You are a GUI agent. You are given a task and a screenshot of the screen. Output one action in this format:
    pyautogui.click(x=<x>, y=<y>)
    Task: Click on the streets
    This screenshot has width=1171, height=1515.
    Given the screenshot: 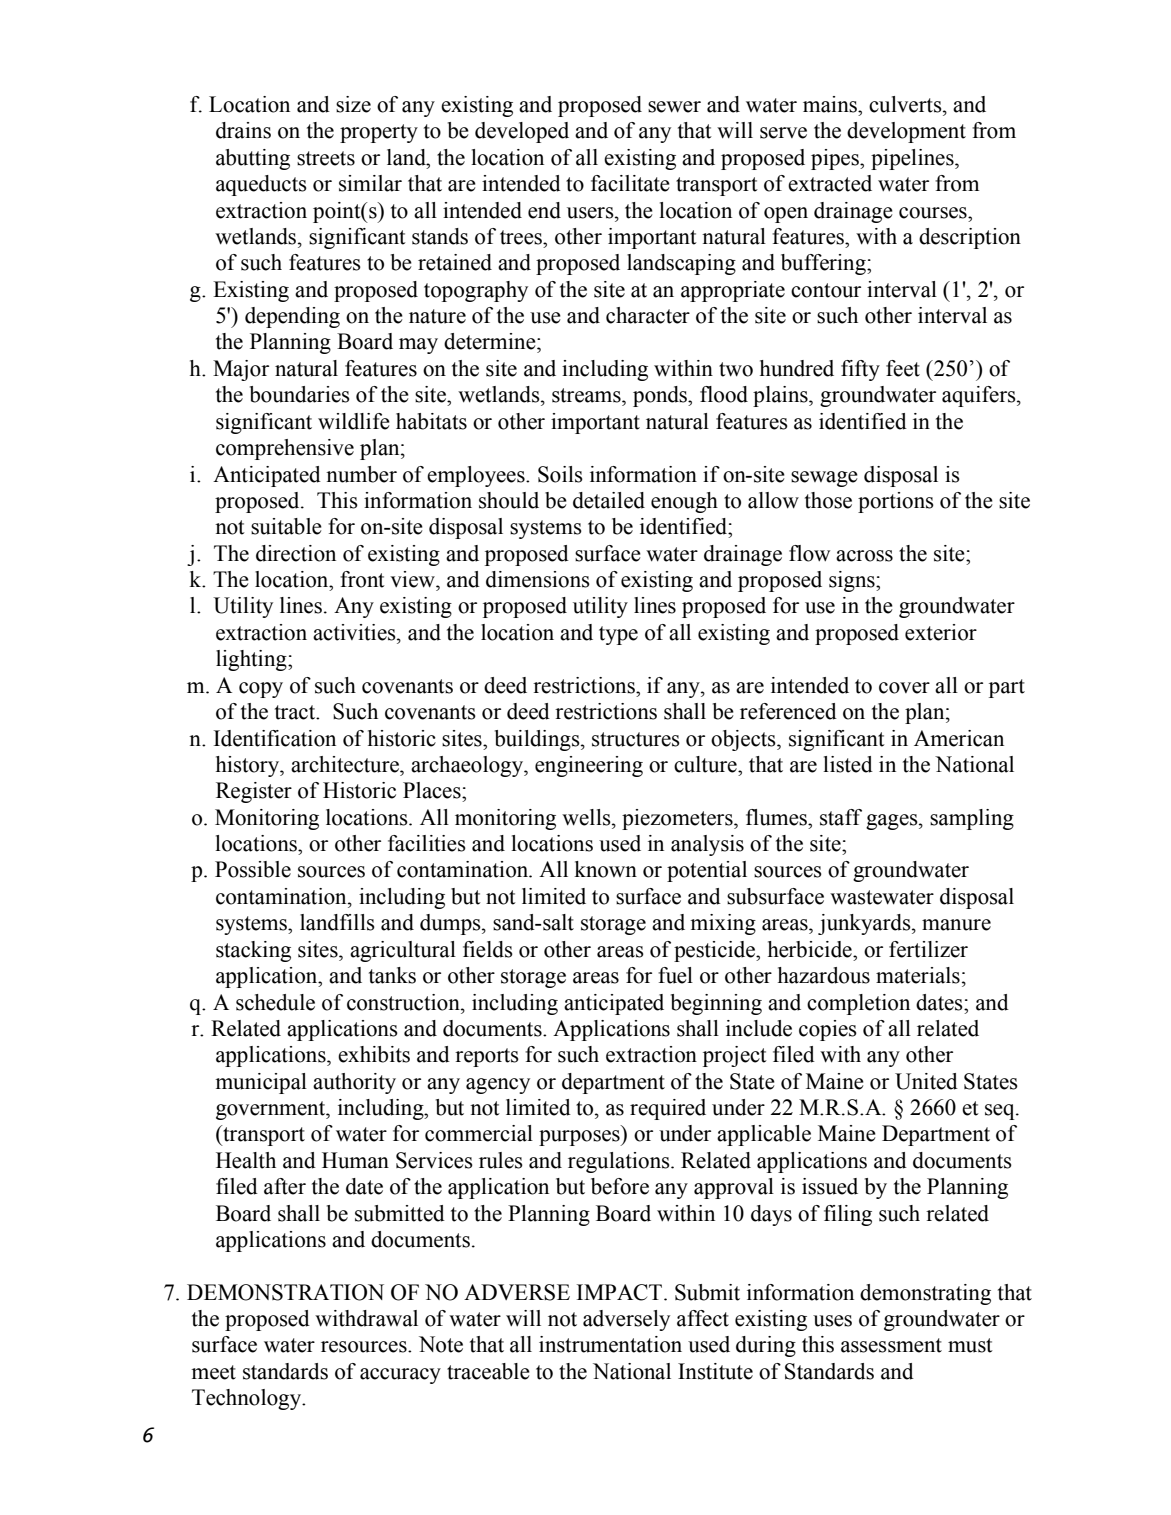 What is the action you would take?
    pyautogui.click(x=326, y=158)
